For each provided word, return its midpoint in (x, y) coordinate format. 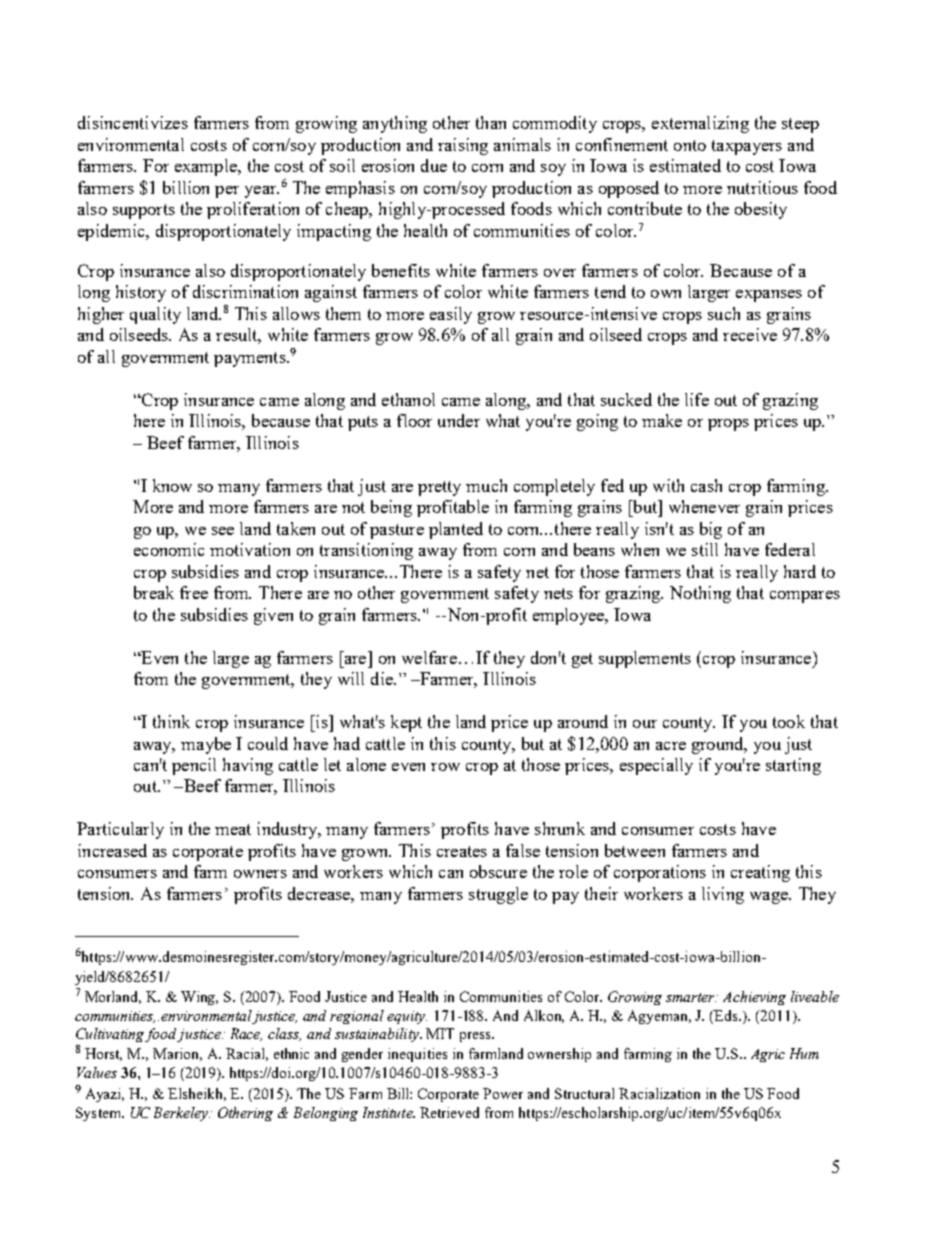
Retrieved (449, 1112)
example (207, 167)
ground (719, 745)
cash (706, 485)
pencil (194, 766)
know (172, 485)
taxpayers (747, 147)
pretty (439, 488)
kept (406, 723)
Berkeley (182, 1114)
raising (463, 146)
